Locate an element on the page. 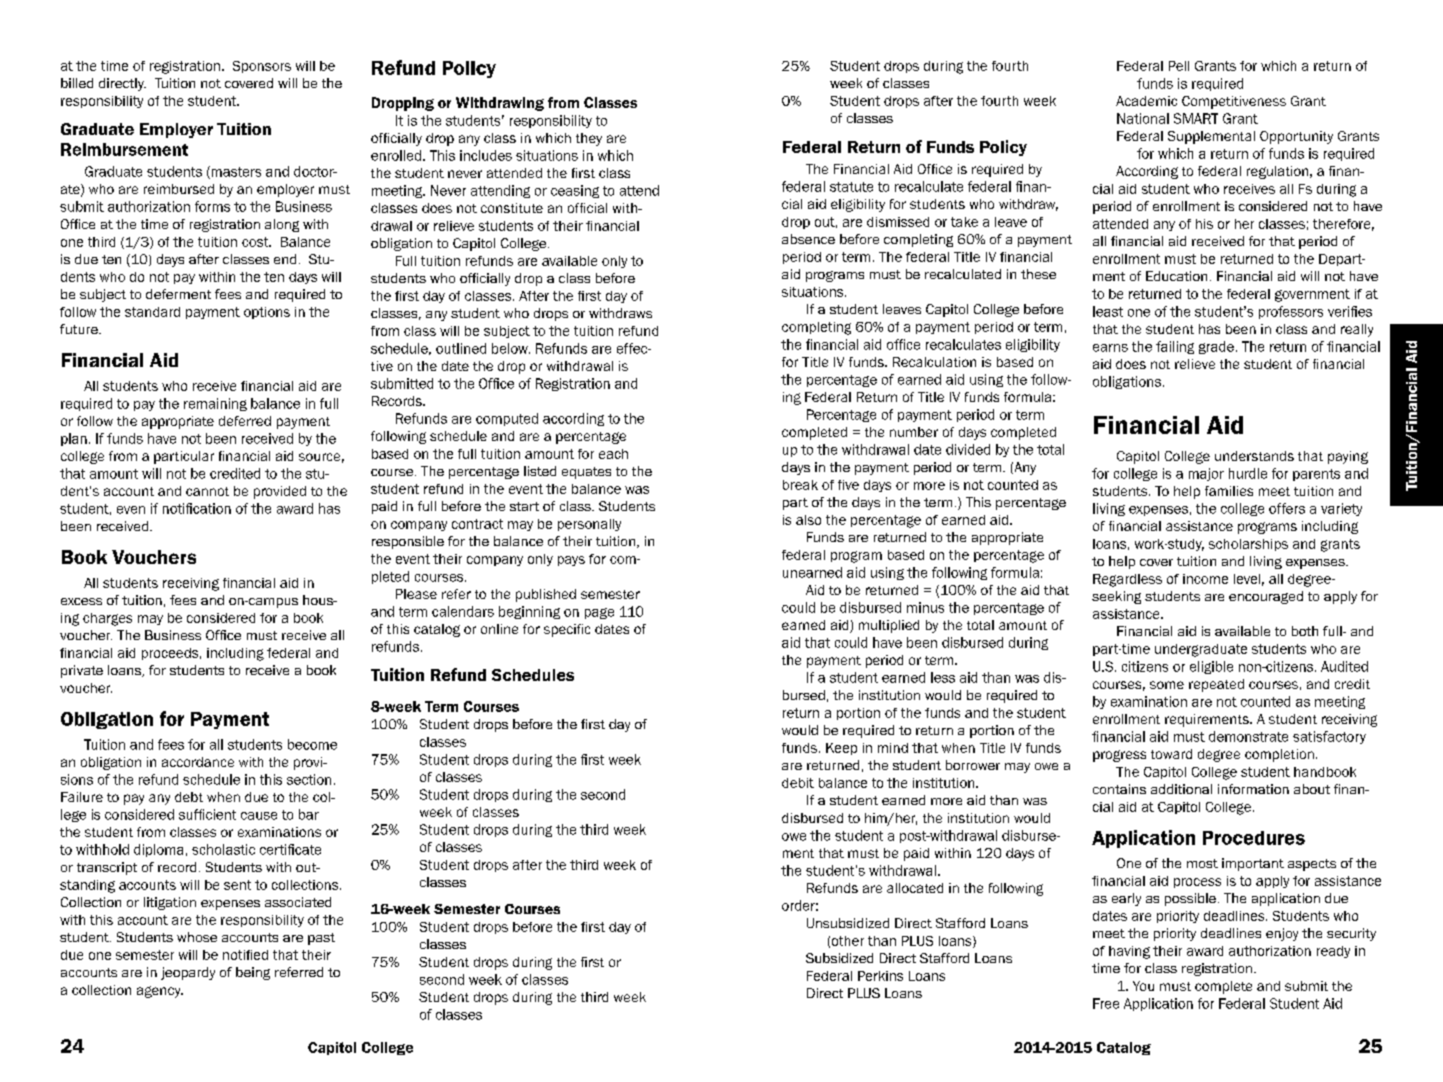  private is located at coordinates (82, 671).
